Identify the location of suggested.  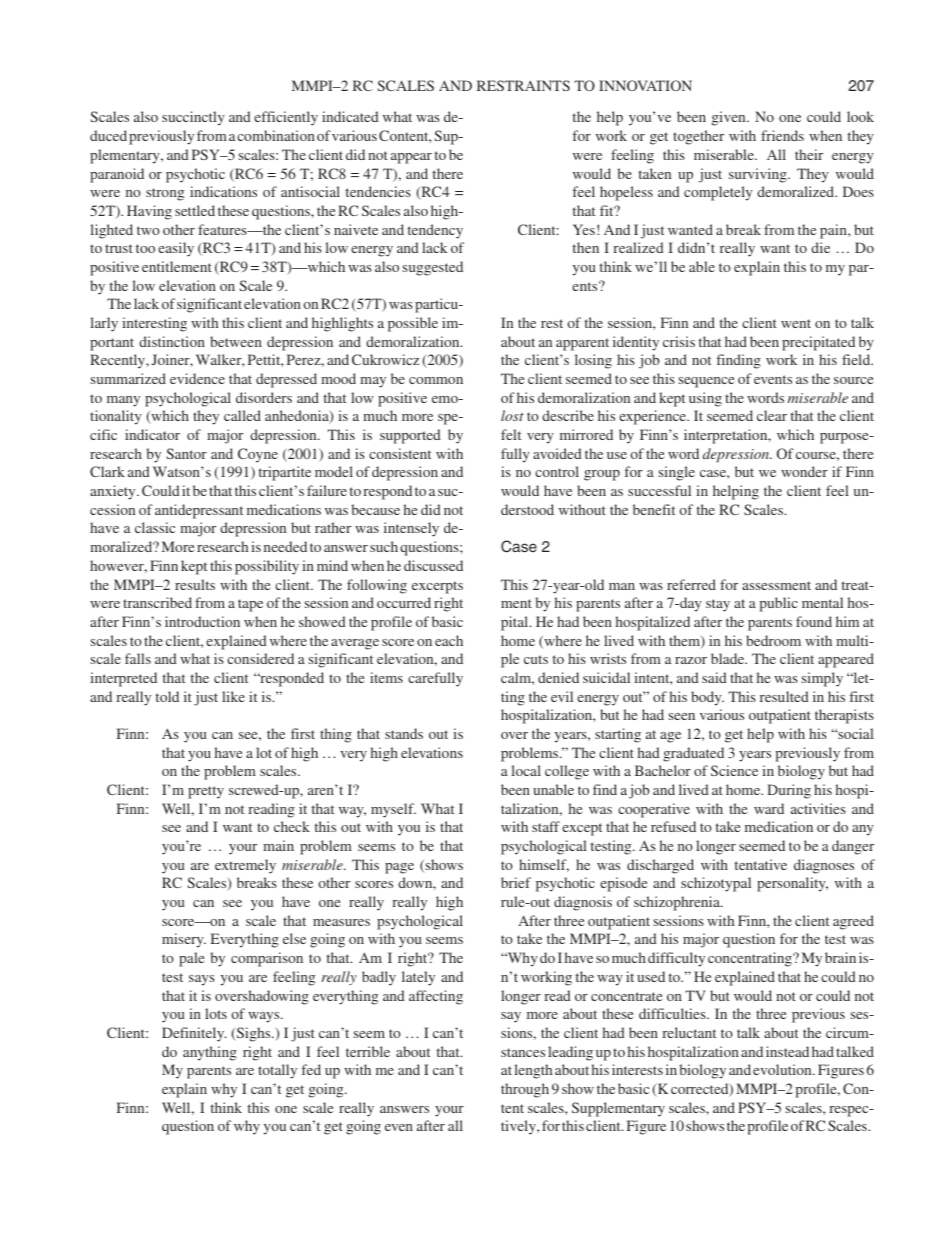
(433, 268).
